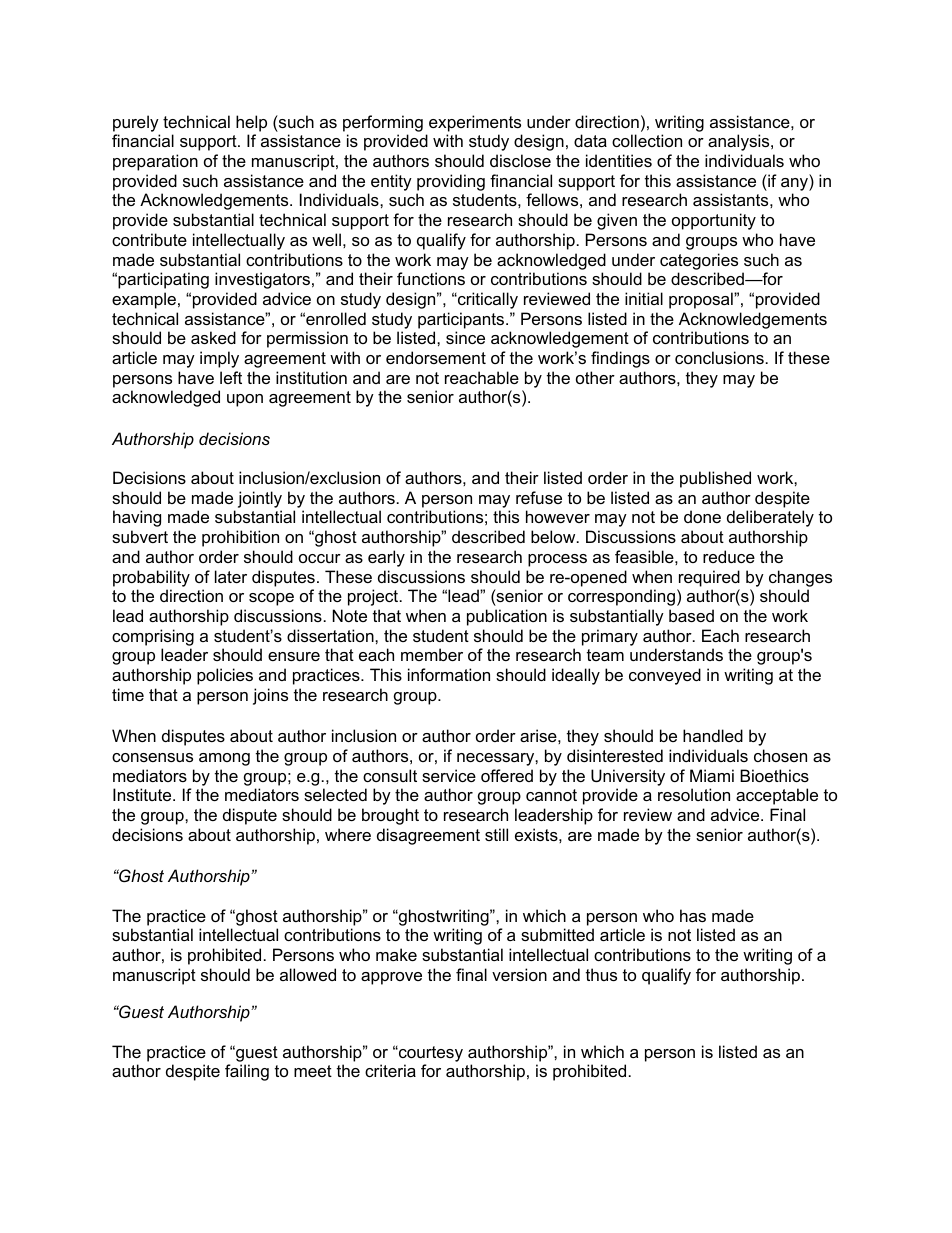 The height and width of the screenshot is (1233, 952). What do you see at coordinates (231, 576) in the screenshot?
I see `later` at bounding box center [231, 576].
